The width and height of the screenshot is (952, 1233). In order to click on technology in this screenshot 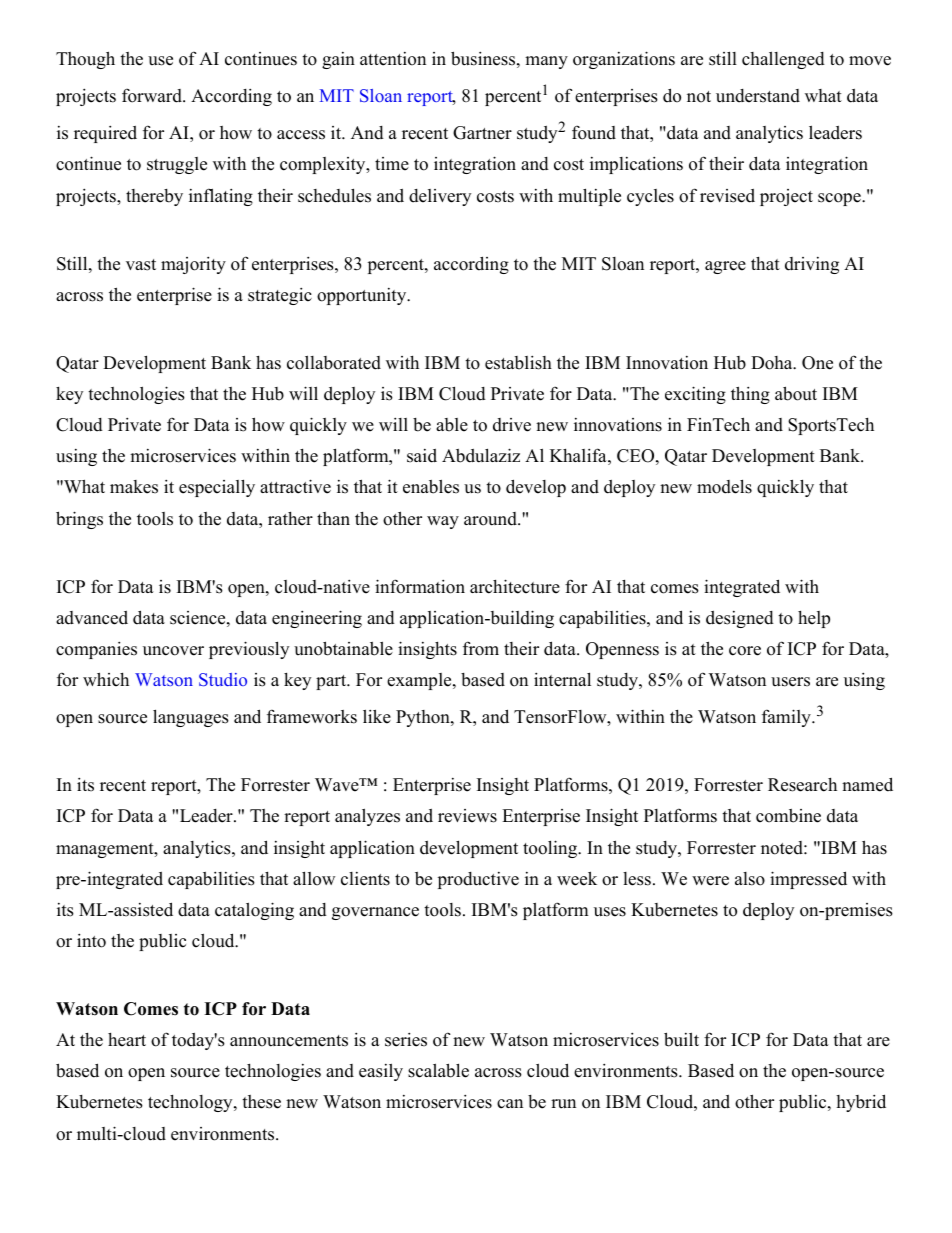, I will do `click(191, 1103)`.
